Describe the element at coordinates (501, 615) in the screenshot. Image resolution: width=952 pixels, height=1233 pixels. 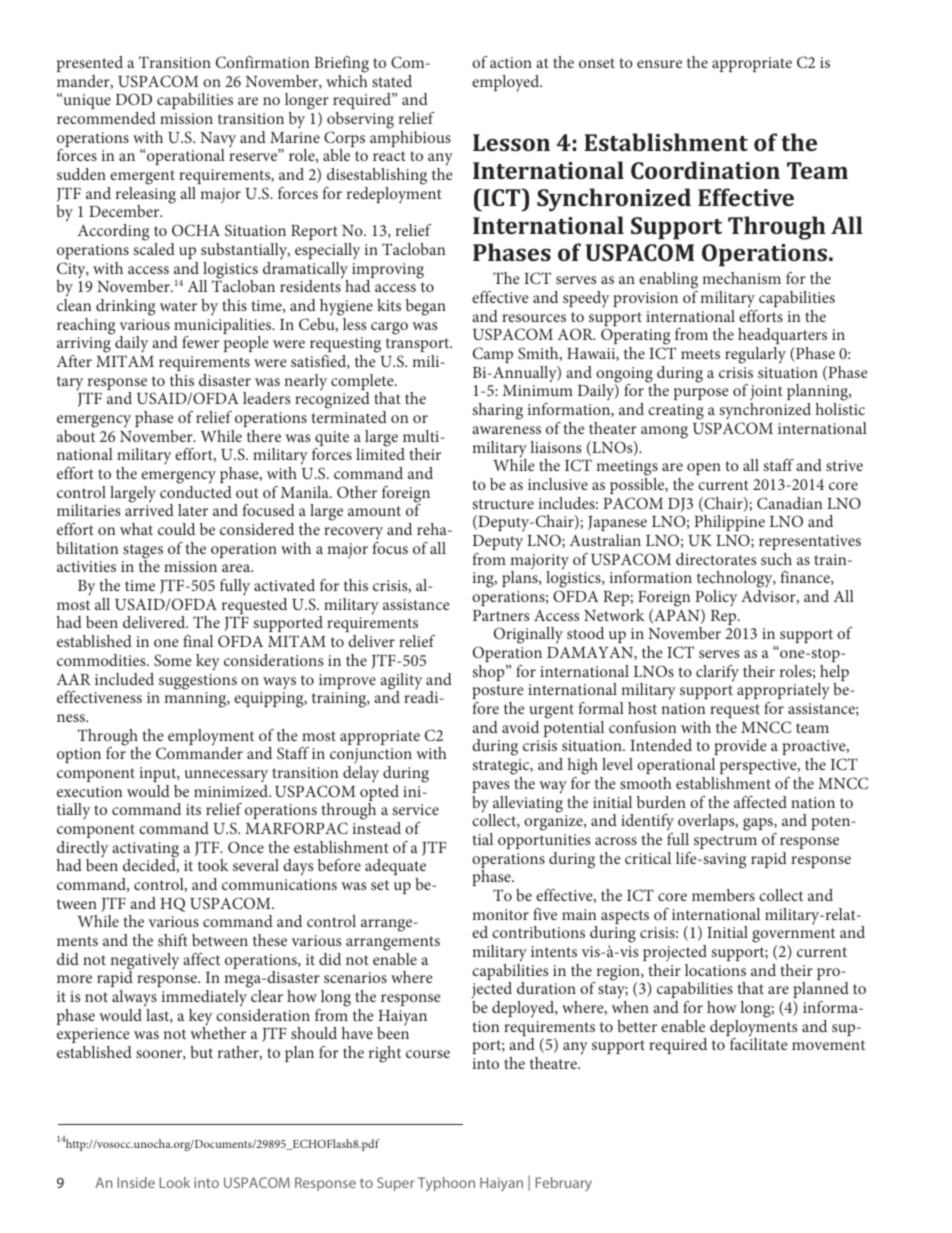
I see `Partners` at that location.
